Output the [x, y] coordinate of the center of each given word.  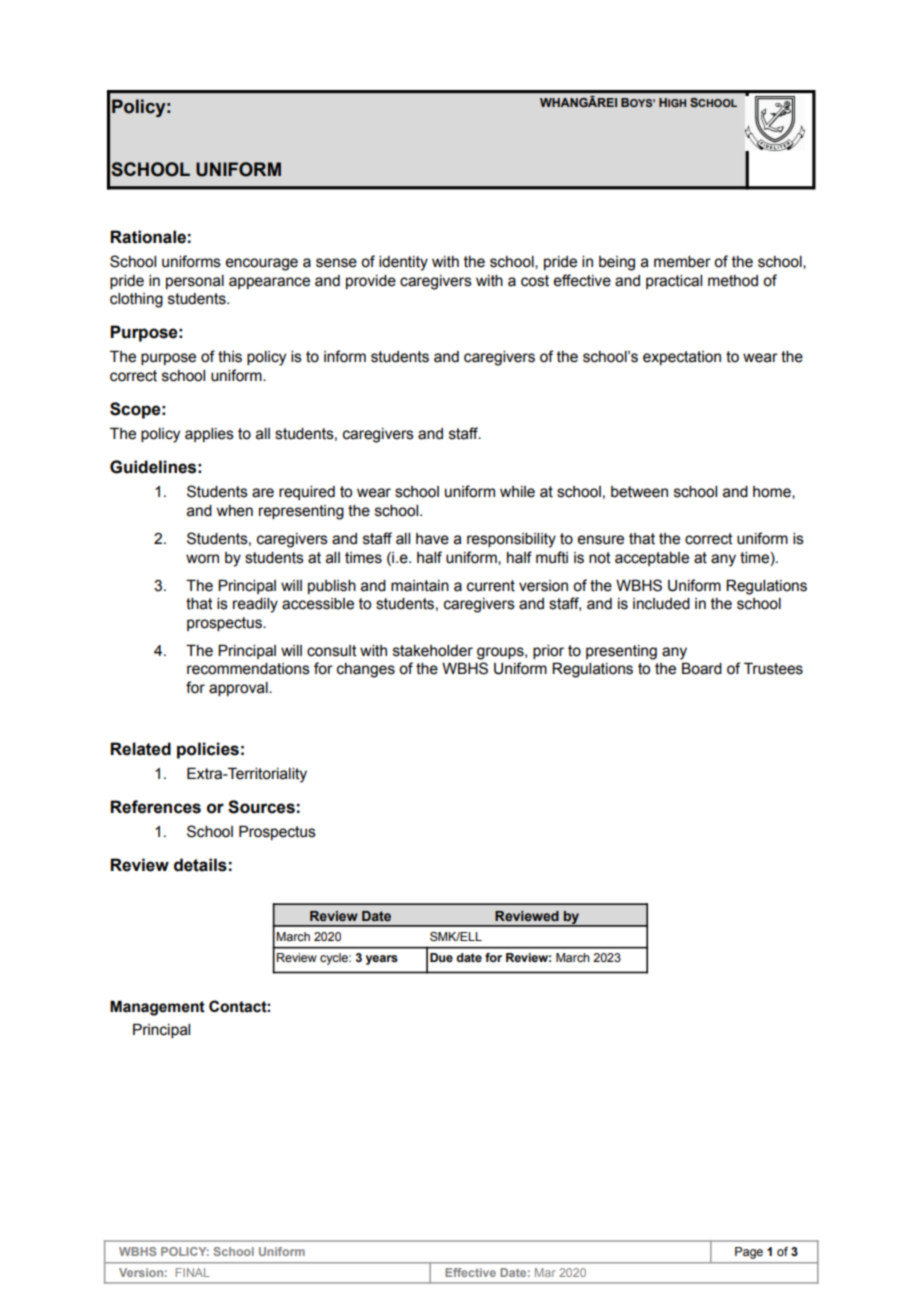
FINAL [193, 1272]
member [682, 262]
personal [195, 282]
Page [749, 1253]
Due [441, 957]
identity [403, 263]
